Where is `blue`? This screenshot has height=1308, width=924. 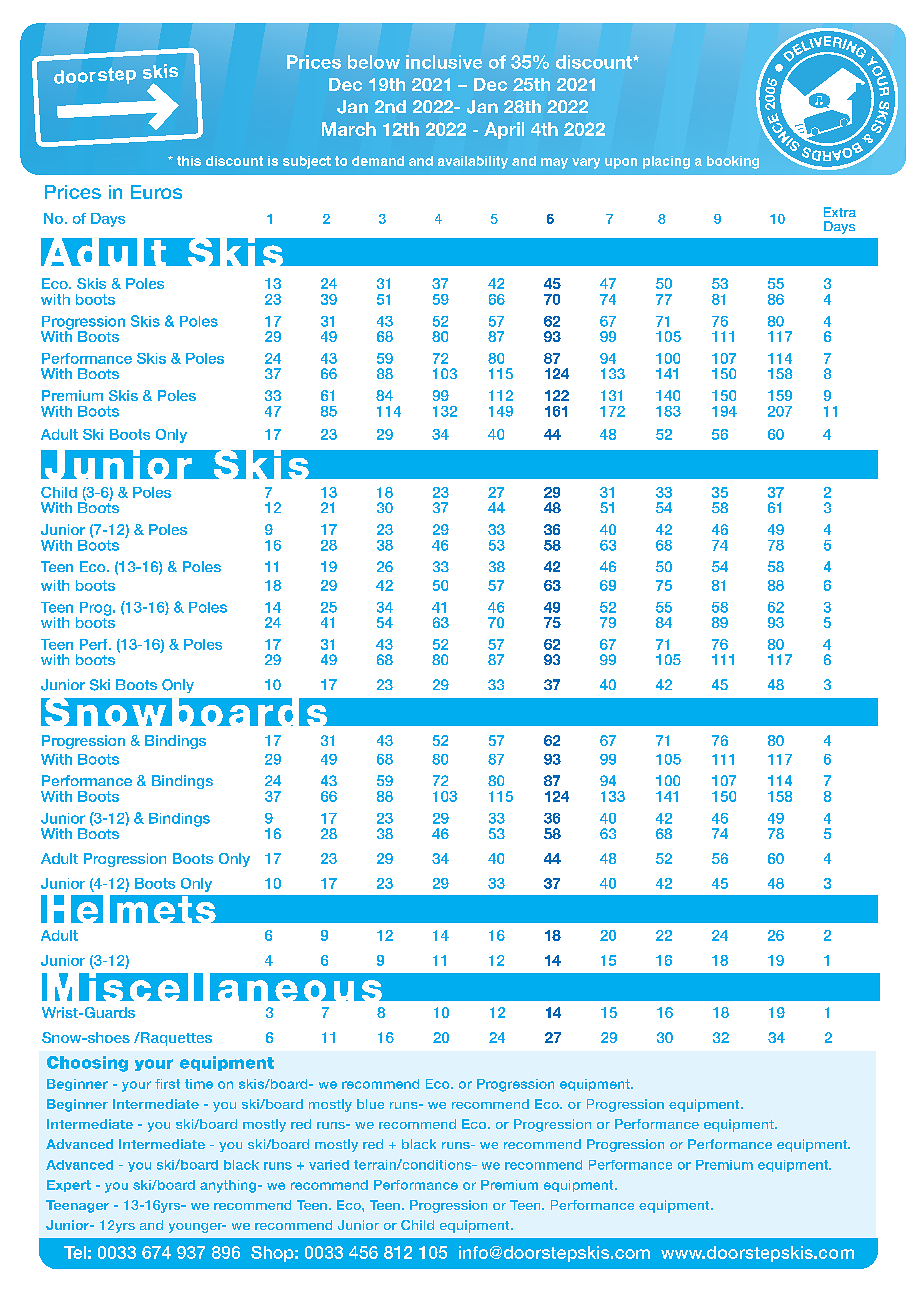
blue is located at coordinates (370, 1104).
